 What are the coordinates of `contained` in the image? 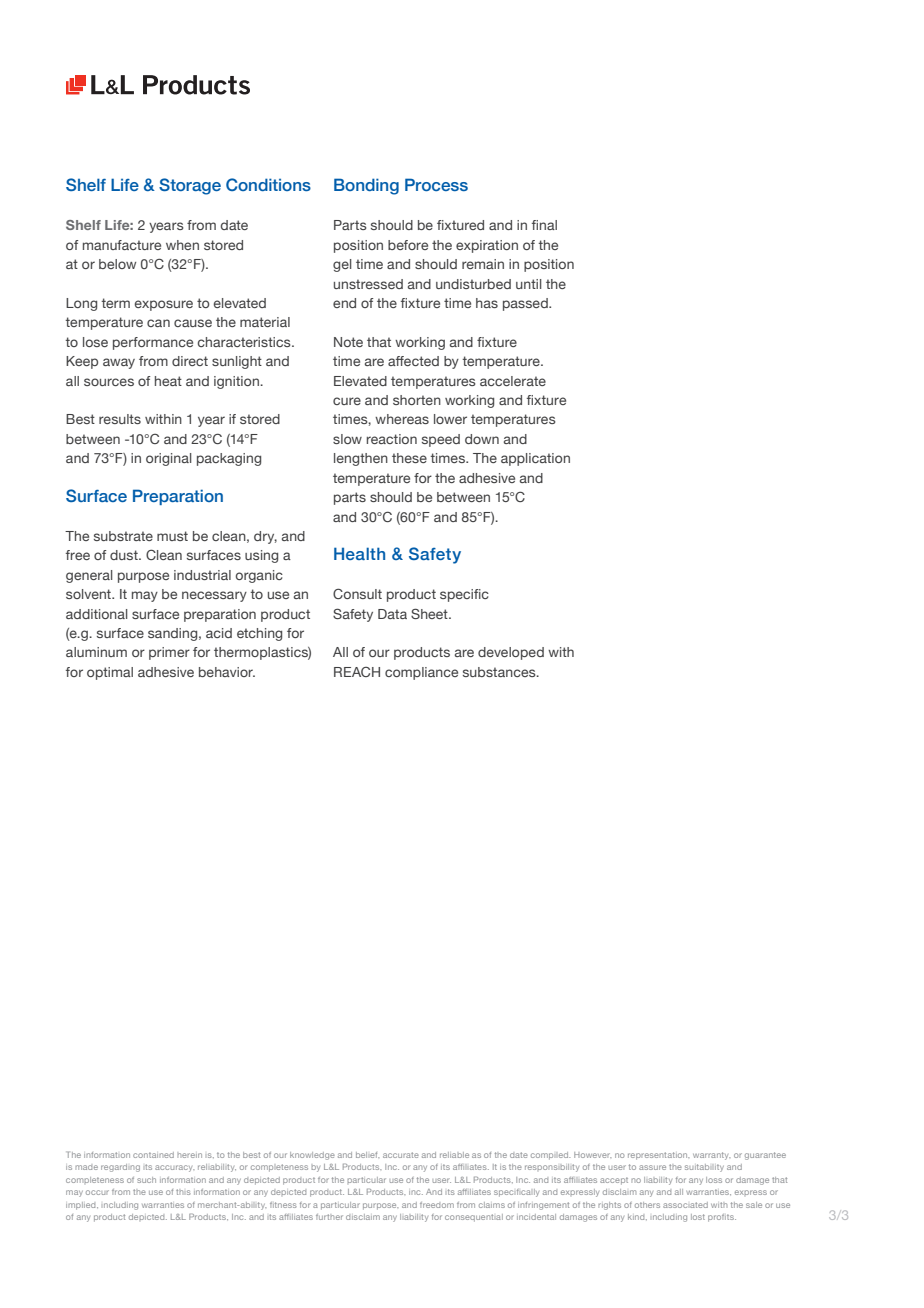 It's located at (153, 1155).
